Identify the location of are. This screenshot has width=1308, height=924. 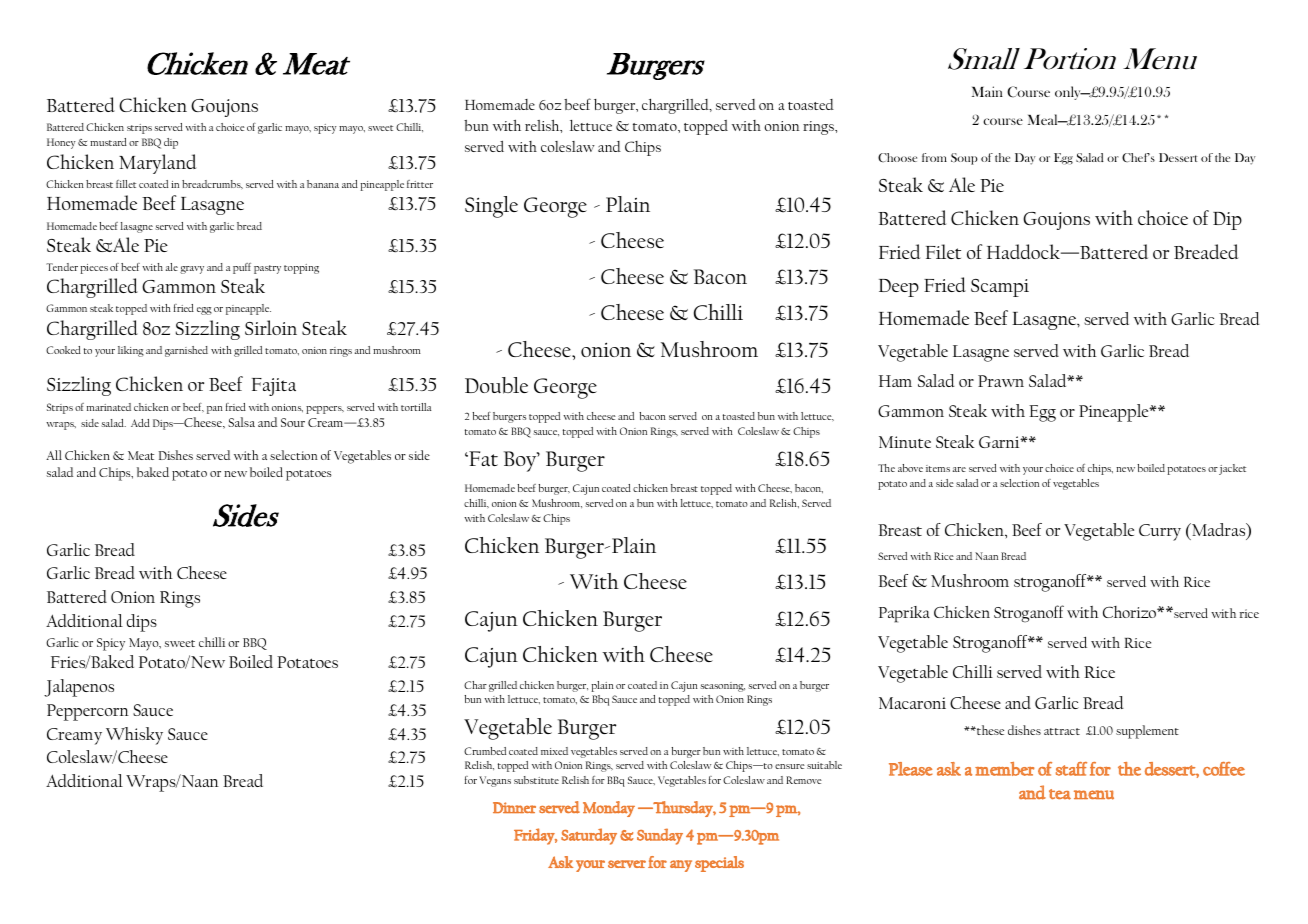
(959, 469).
